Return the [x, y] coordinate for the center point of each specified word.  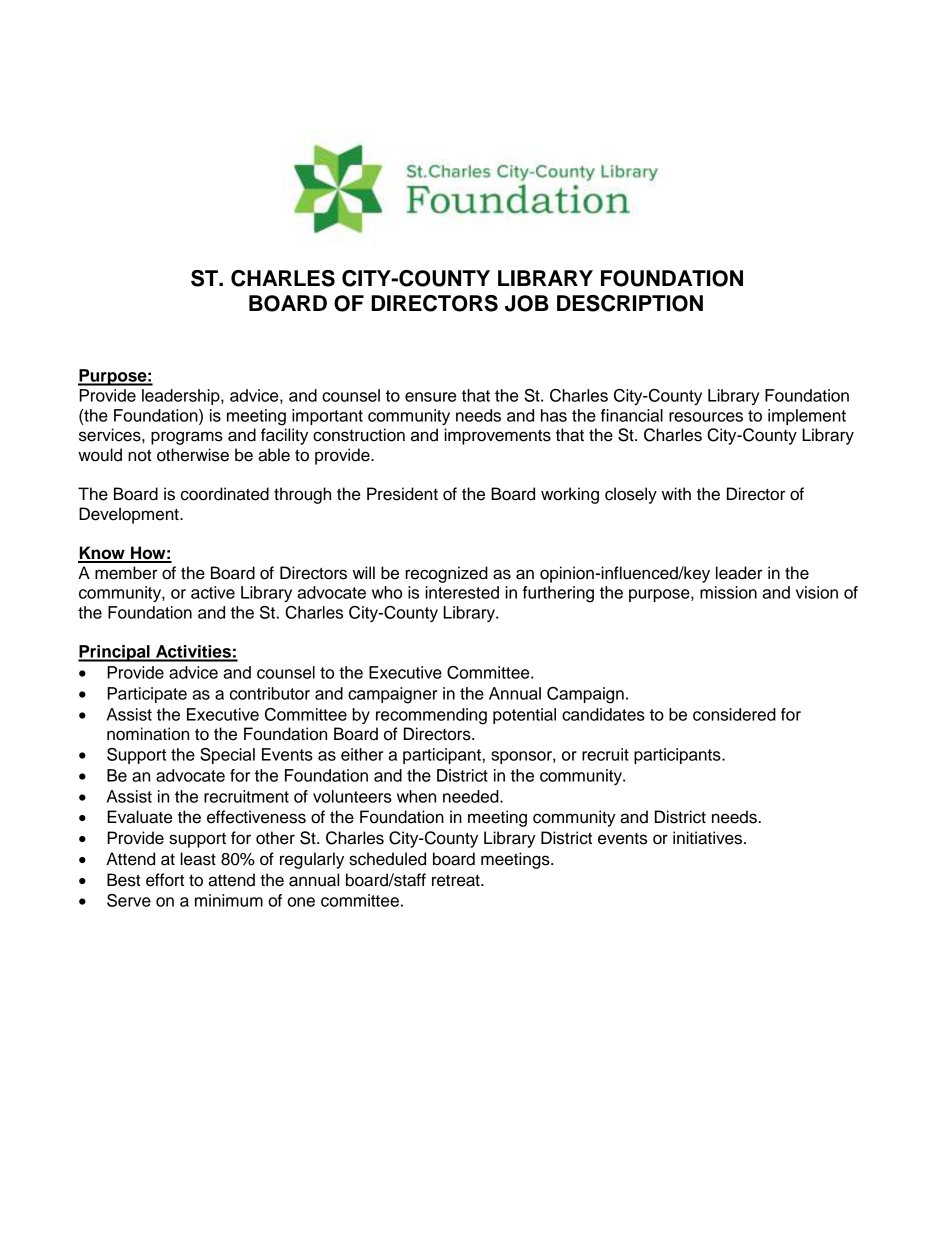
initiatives [709, 838]
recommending [431, 716]
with [676, 493]
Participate [147, 695]
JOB [527, 303]
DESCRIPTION [630, 303]
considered [734, 714]
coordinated [225, 494]
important [327, 417]
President [402, 494]
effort [165, 880]
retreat [457, 880]
